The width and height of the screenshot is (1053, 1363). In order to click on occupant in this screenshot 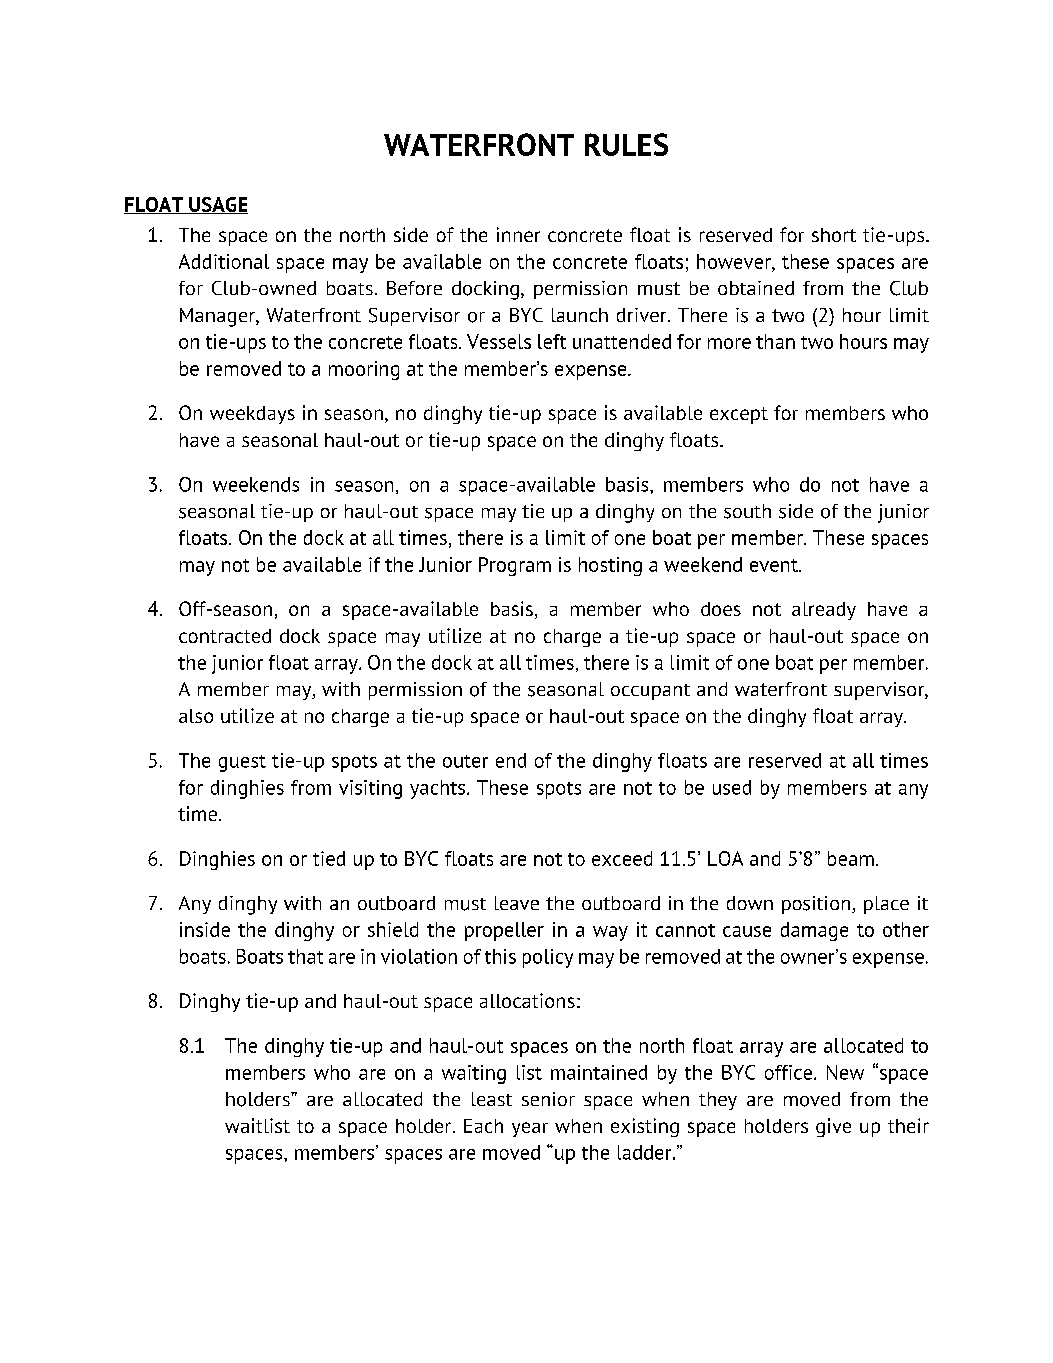, I will do `click(650, 692)`.
